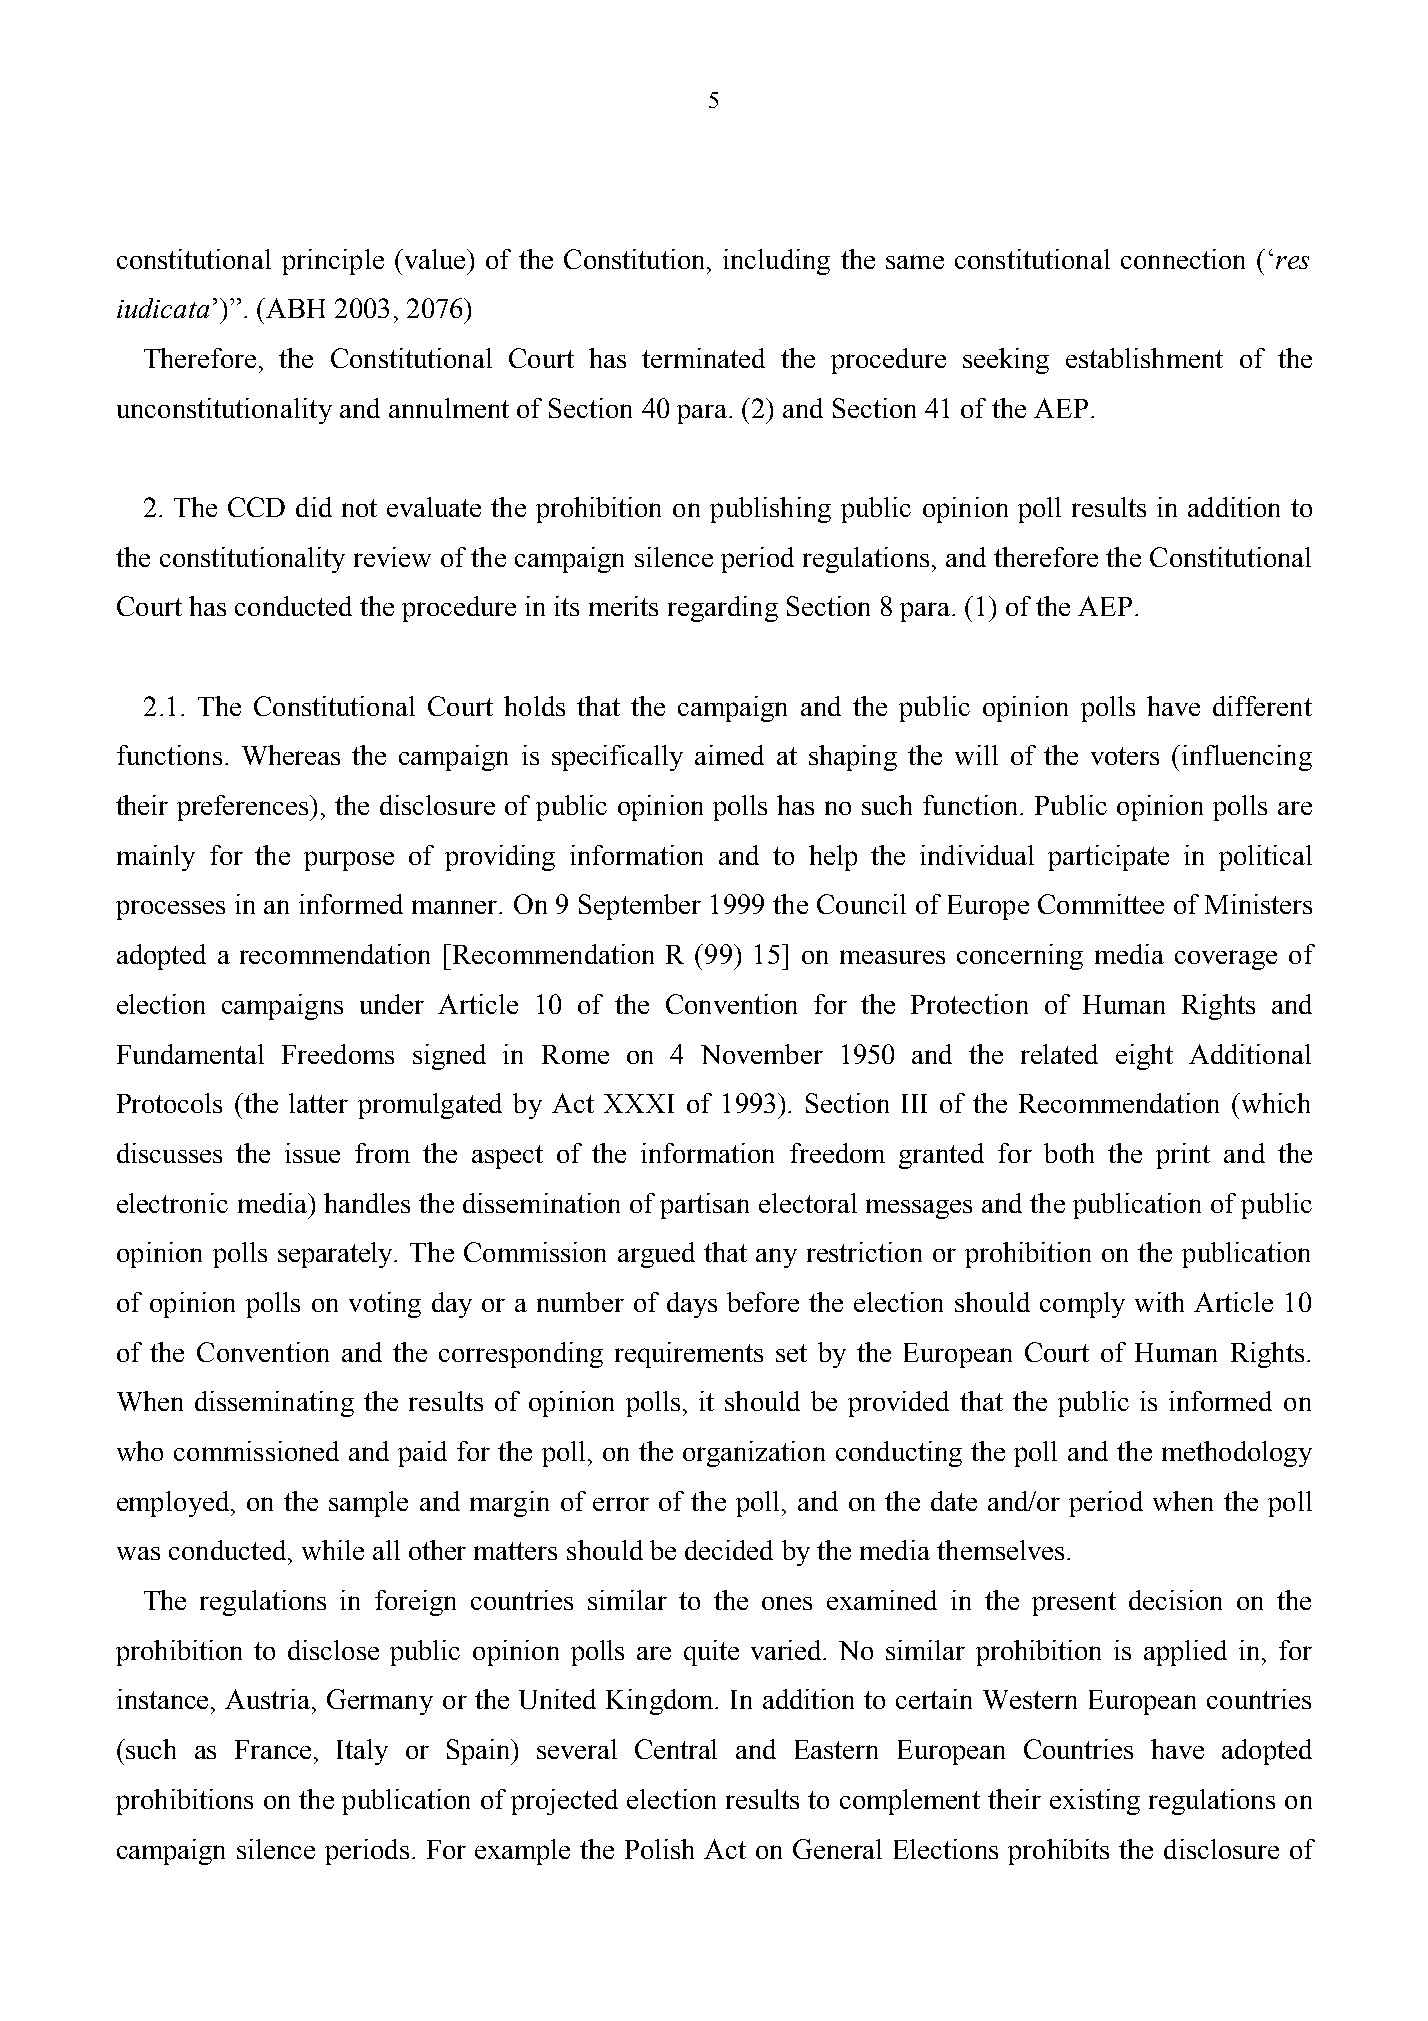 Image resolution: width=1428 pixels, height=2021 pixels. I want to click on France, so click(275, 1749).
